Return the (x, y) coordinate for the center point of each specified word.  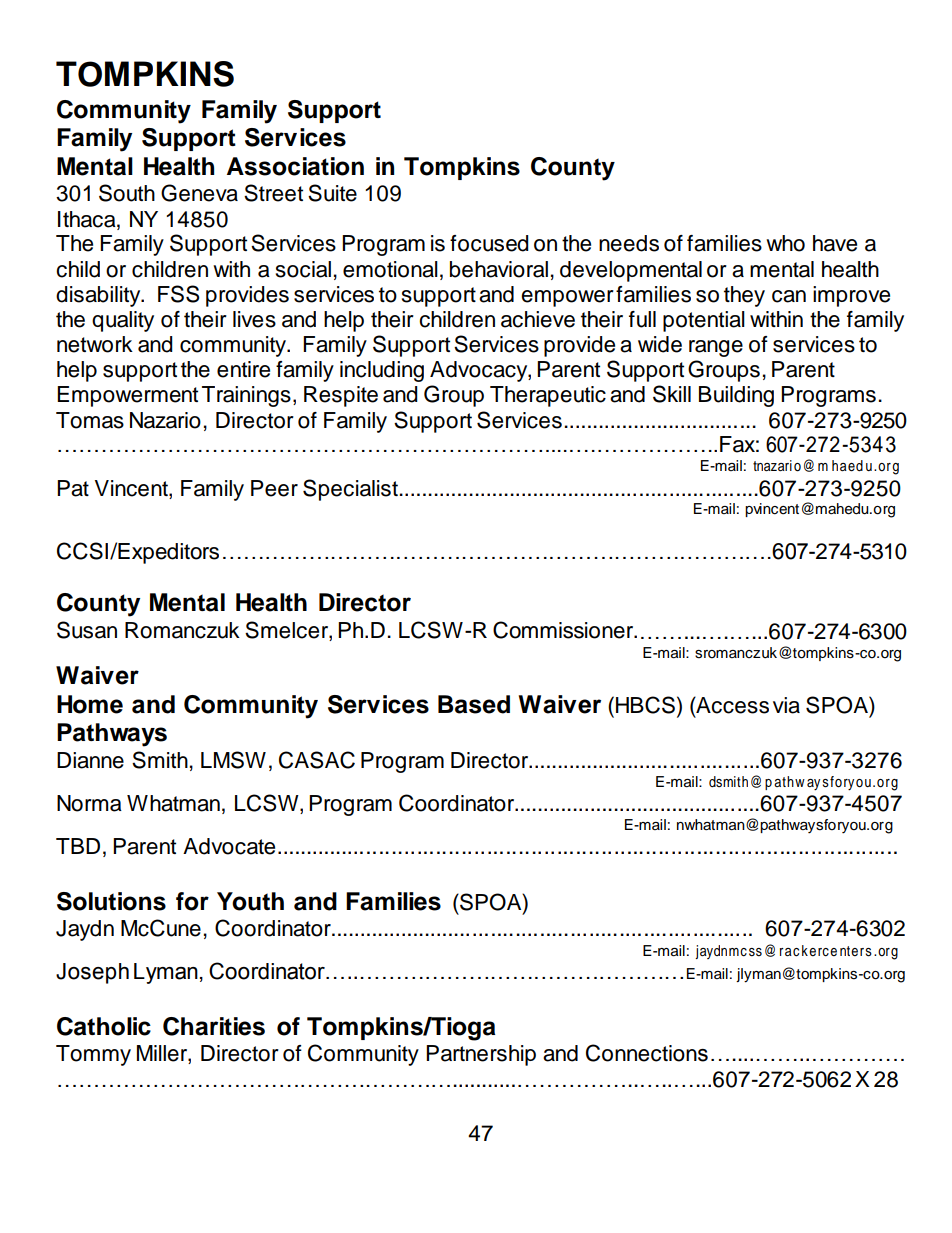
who (785, 243)
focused (489, 243)
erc (819, 952)
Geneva (199, 193)
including (382, 371)
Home (90, 704)
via (786, 705)
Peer (274, 488)
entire (243, 369)
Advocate (229, 846)
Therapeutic (548, 396)
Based (474, 704)
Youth (250, 901)
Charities (214, 1026)
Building (736, 396)
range (716, 348)
